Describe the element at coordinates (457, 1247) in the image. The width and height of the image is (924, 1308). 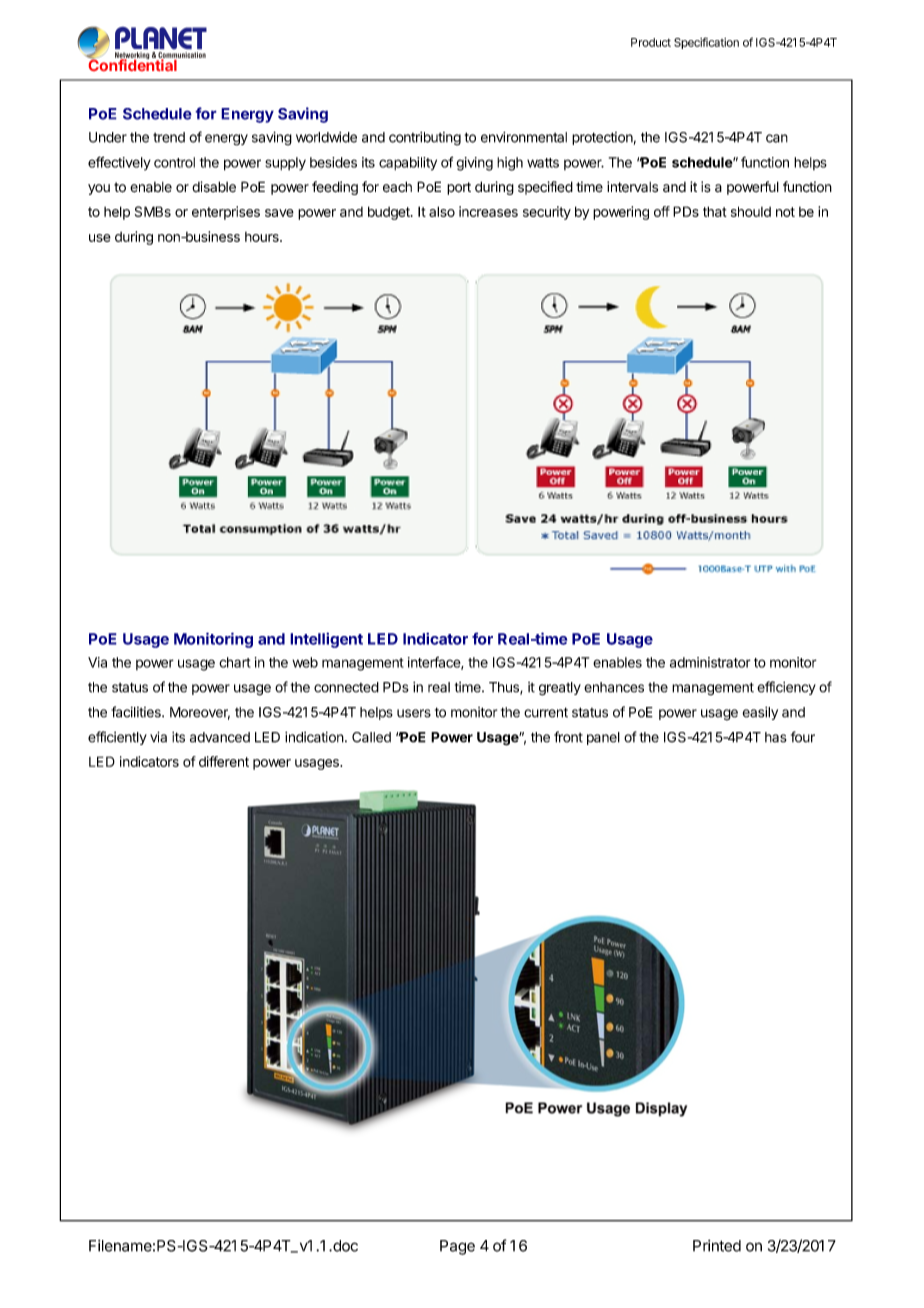
I see `Page` at that location.
